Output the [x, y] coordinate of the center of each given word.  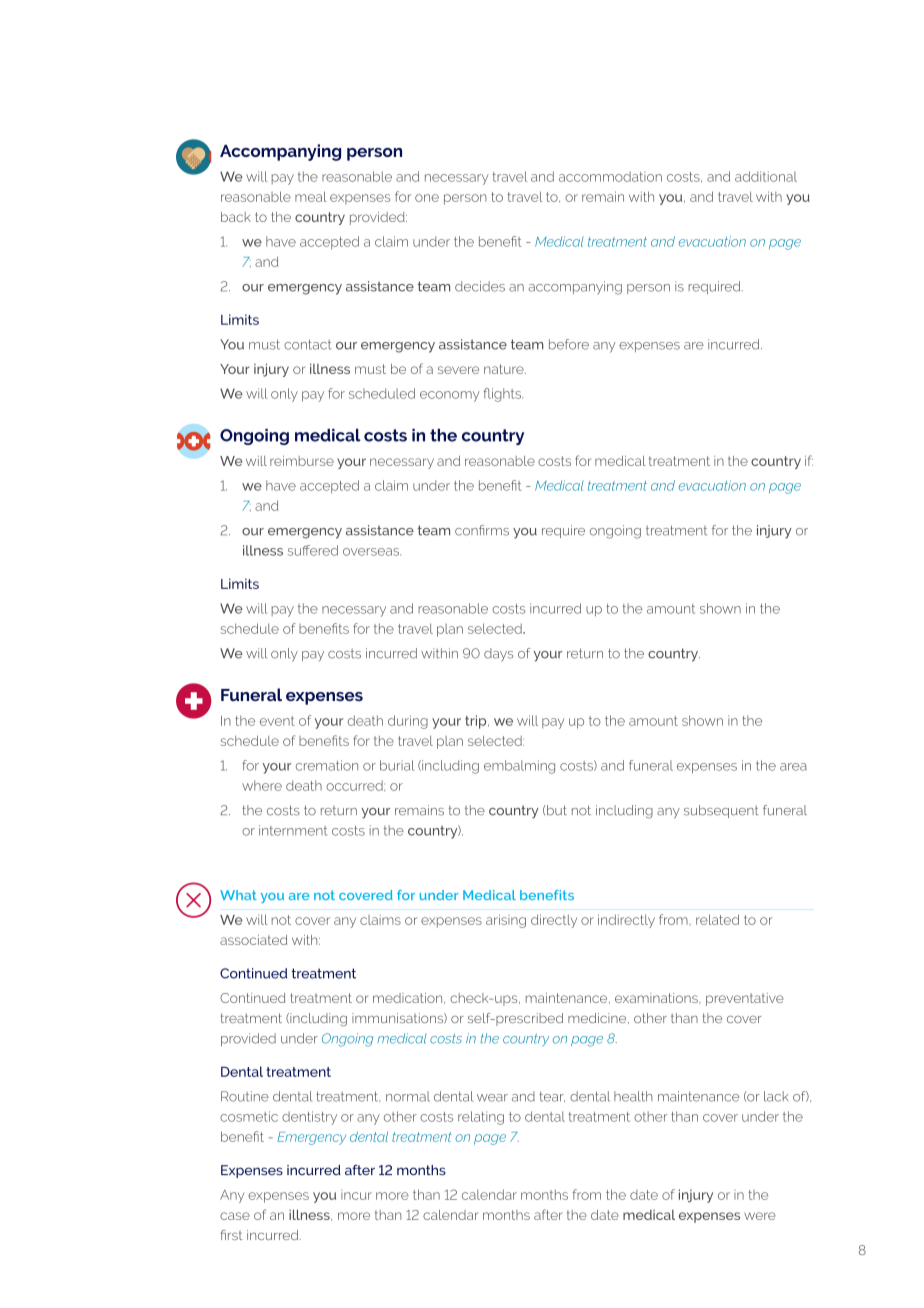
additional [766, 176]
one [427, 198]
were [760, 1216]
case [235, 1216]
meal [311, 196]
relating [481, 1118]
